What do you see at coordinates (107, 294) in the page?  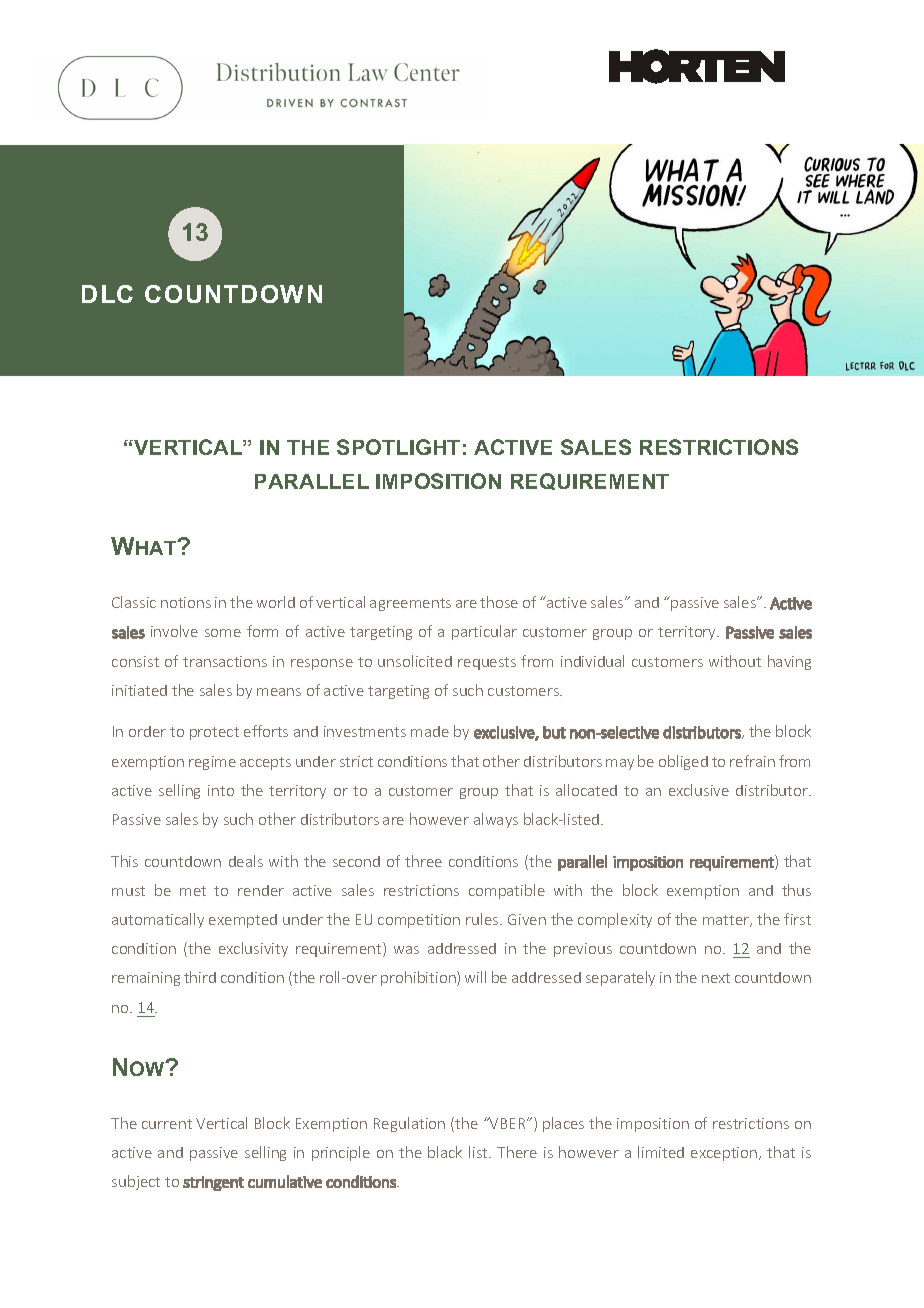 I see `DLC` at bounding box center [107, 294].
